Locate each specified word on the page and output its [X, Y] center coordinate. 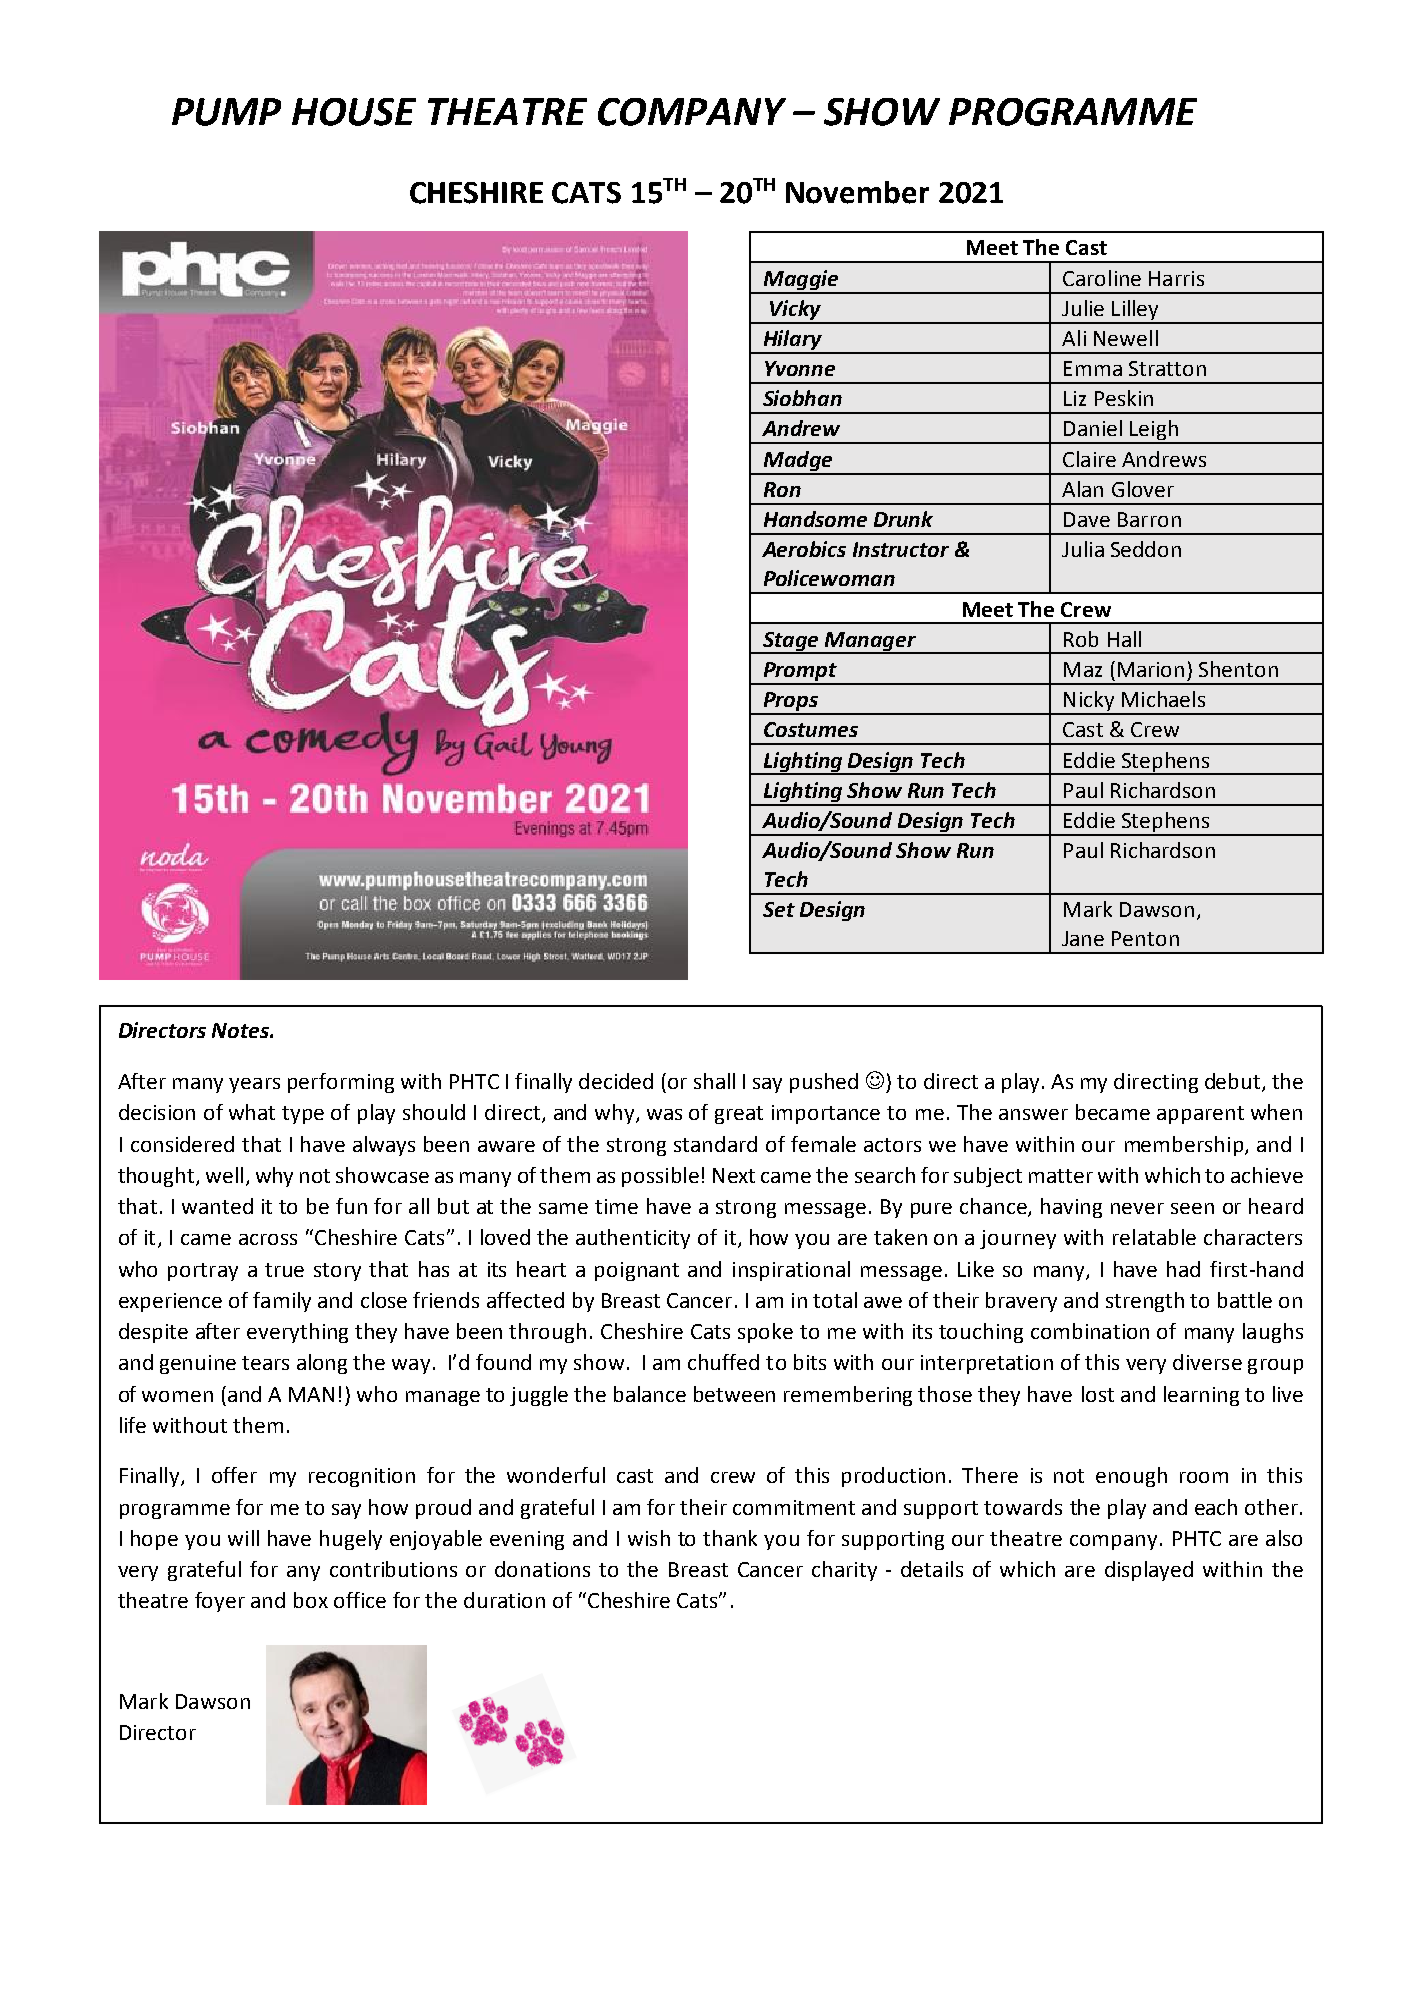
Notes [241, 1030]
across [268, 1239]
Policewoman [829, 578]
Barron [1149, 519]
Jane [1083, 938]
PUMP [226, 112]
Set [779, 909]
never [1137, 1208]
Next [734, 1175]
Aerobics [804, 549]
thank [730, 1538]
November [857, 192]
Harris [1176, 278]
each [1216, 1507]
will [243, 1538]
